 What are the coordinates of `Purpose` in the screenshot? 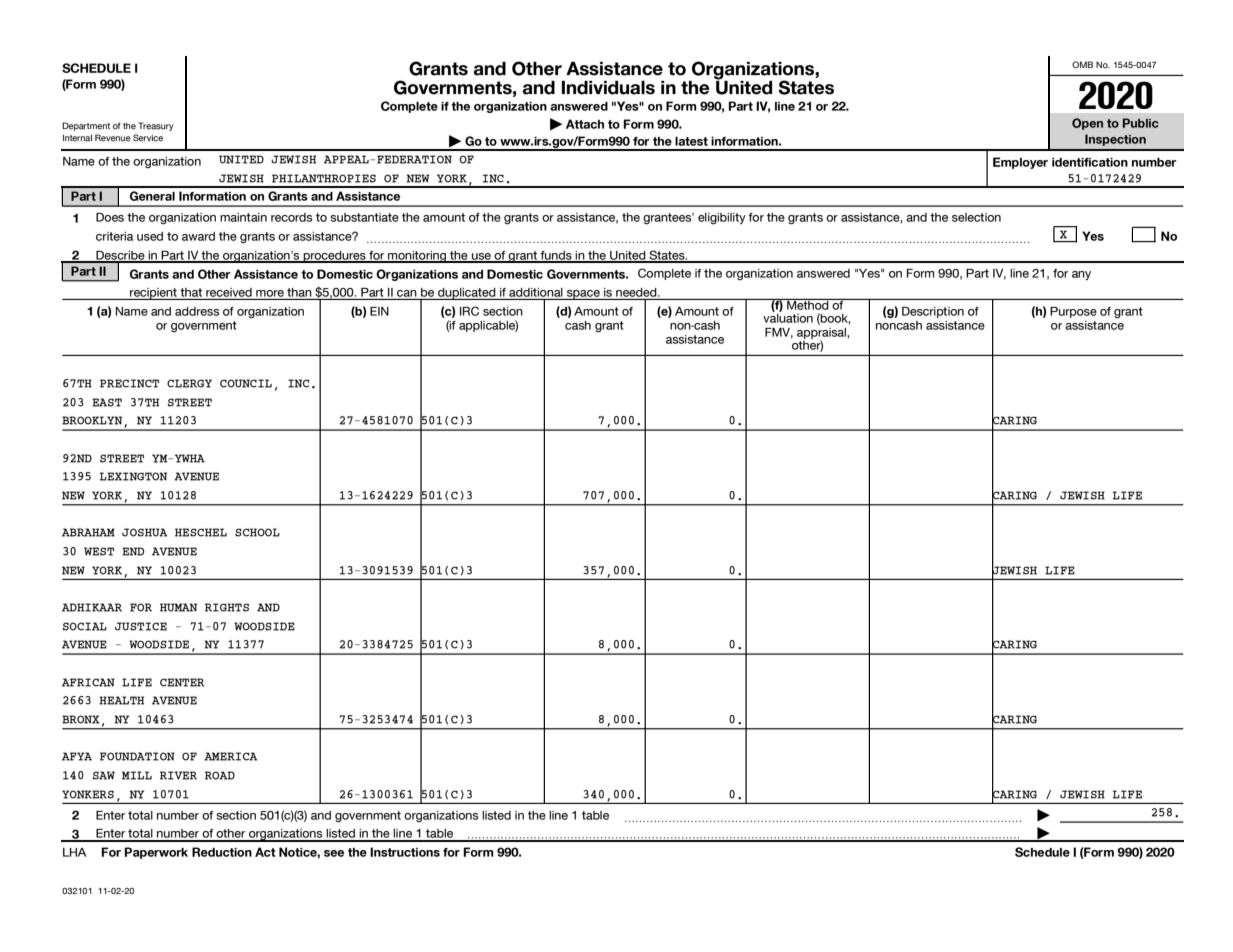 It's located at (1073, 312).
